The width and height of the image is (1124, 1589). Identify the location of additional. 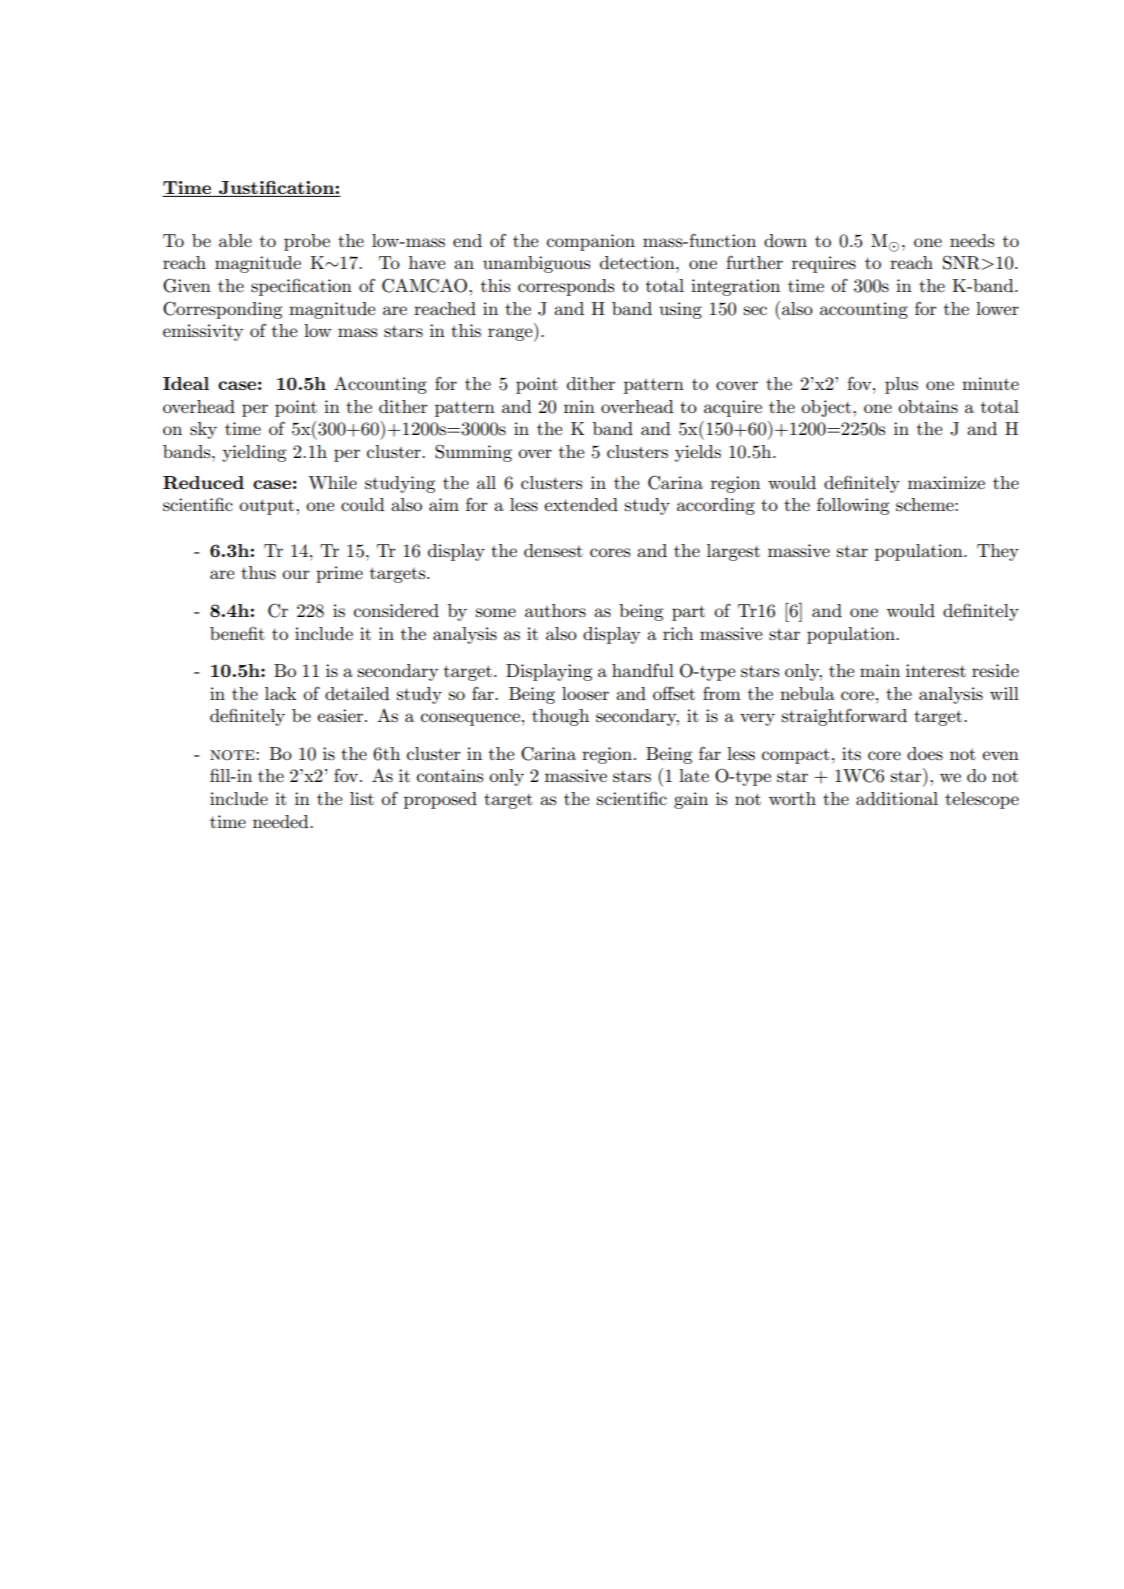
(897, 798).
